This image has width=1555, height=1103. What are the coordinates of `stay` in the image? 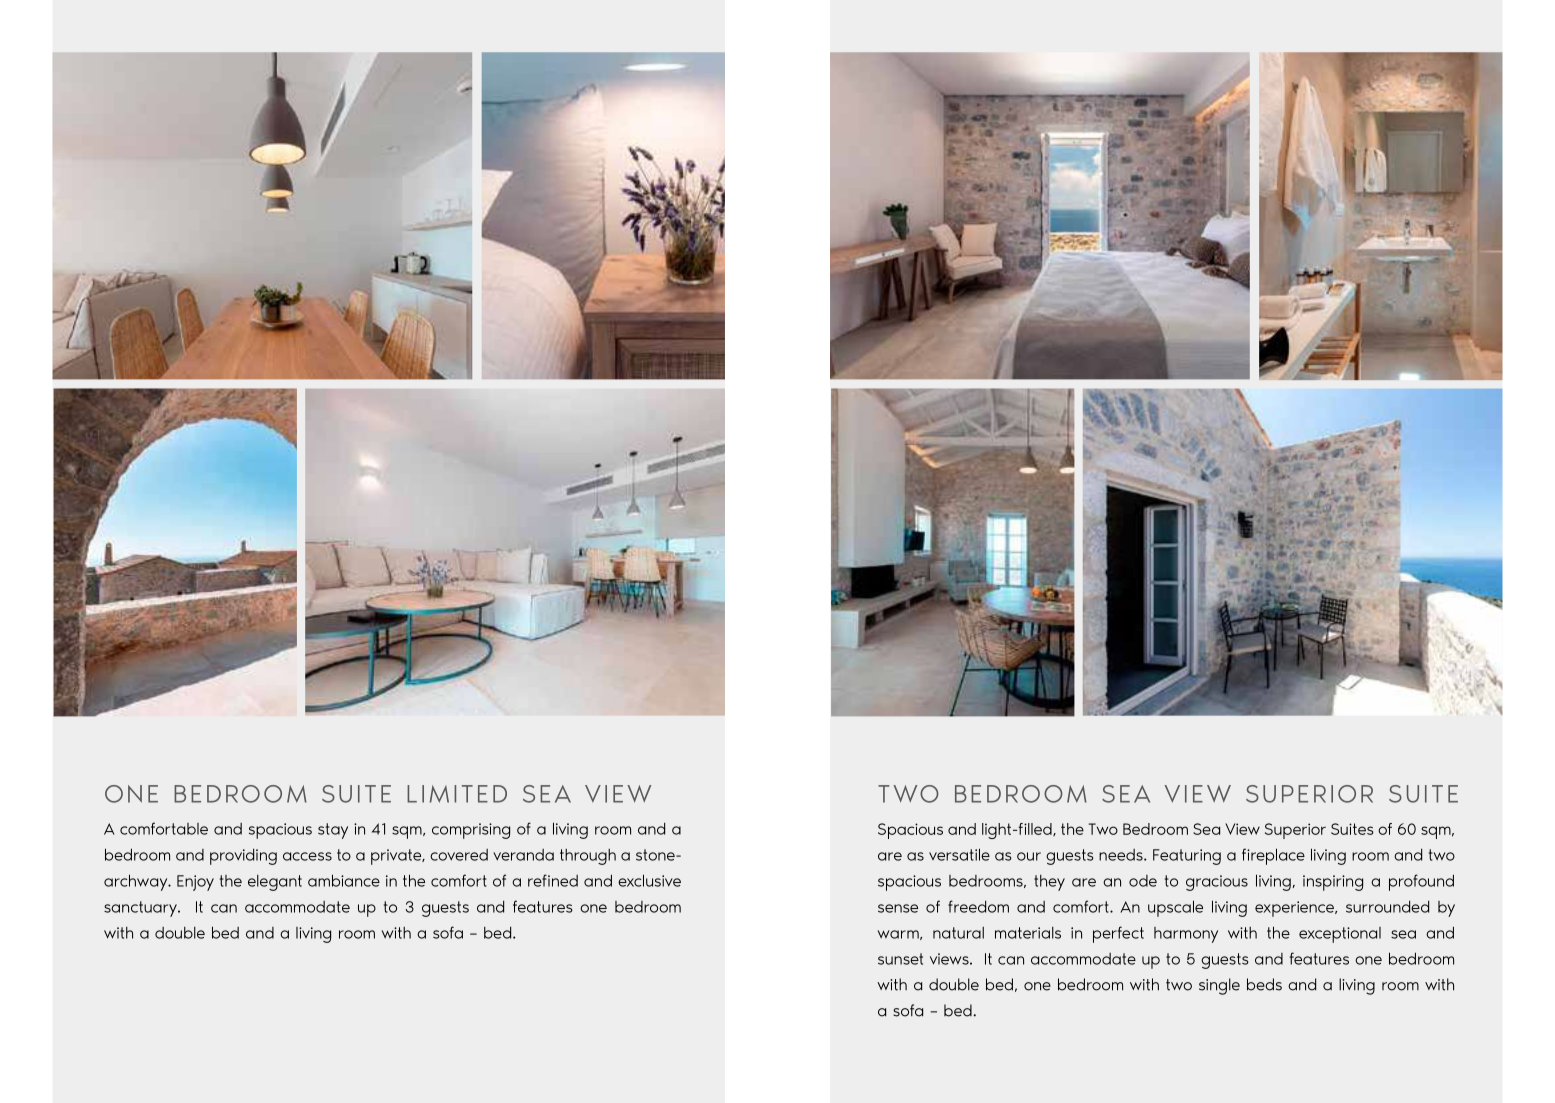 It's located at (333, 831).
